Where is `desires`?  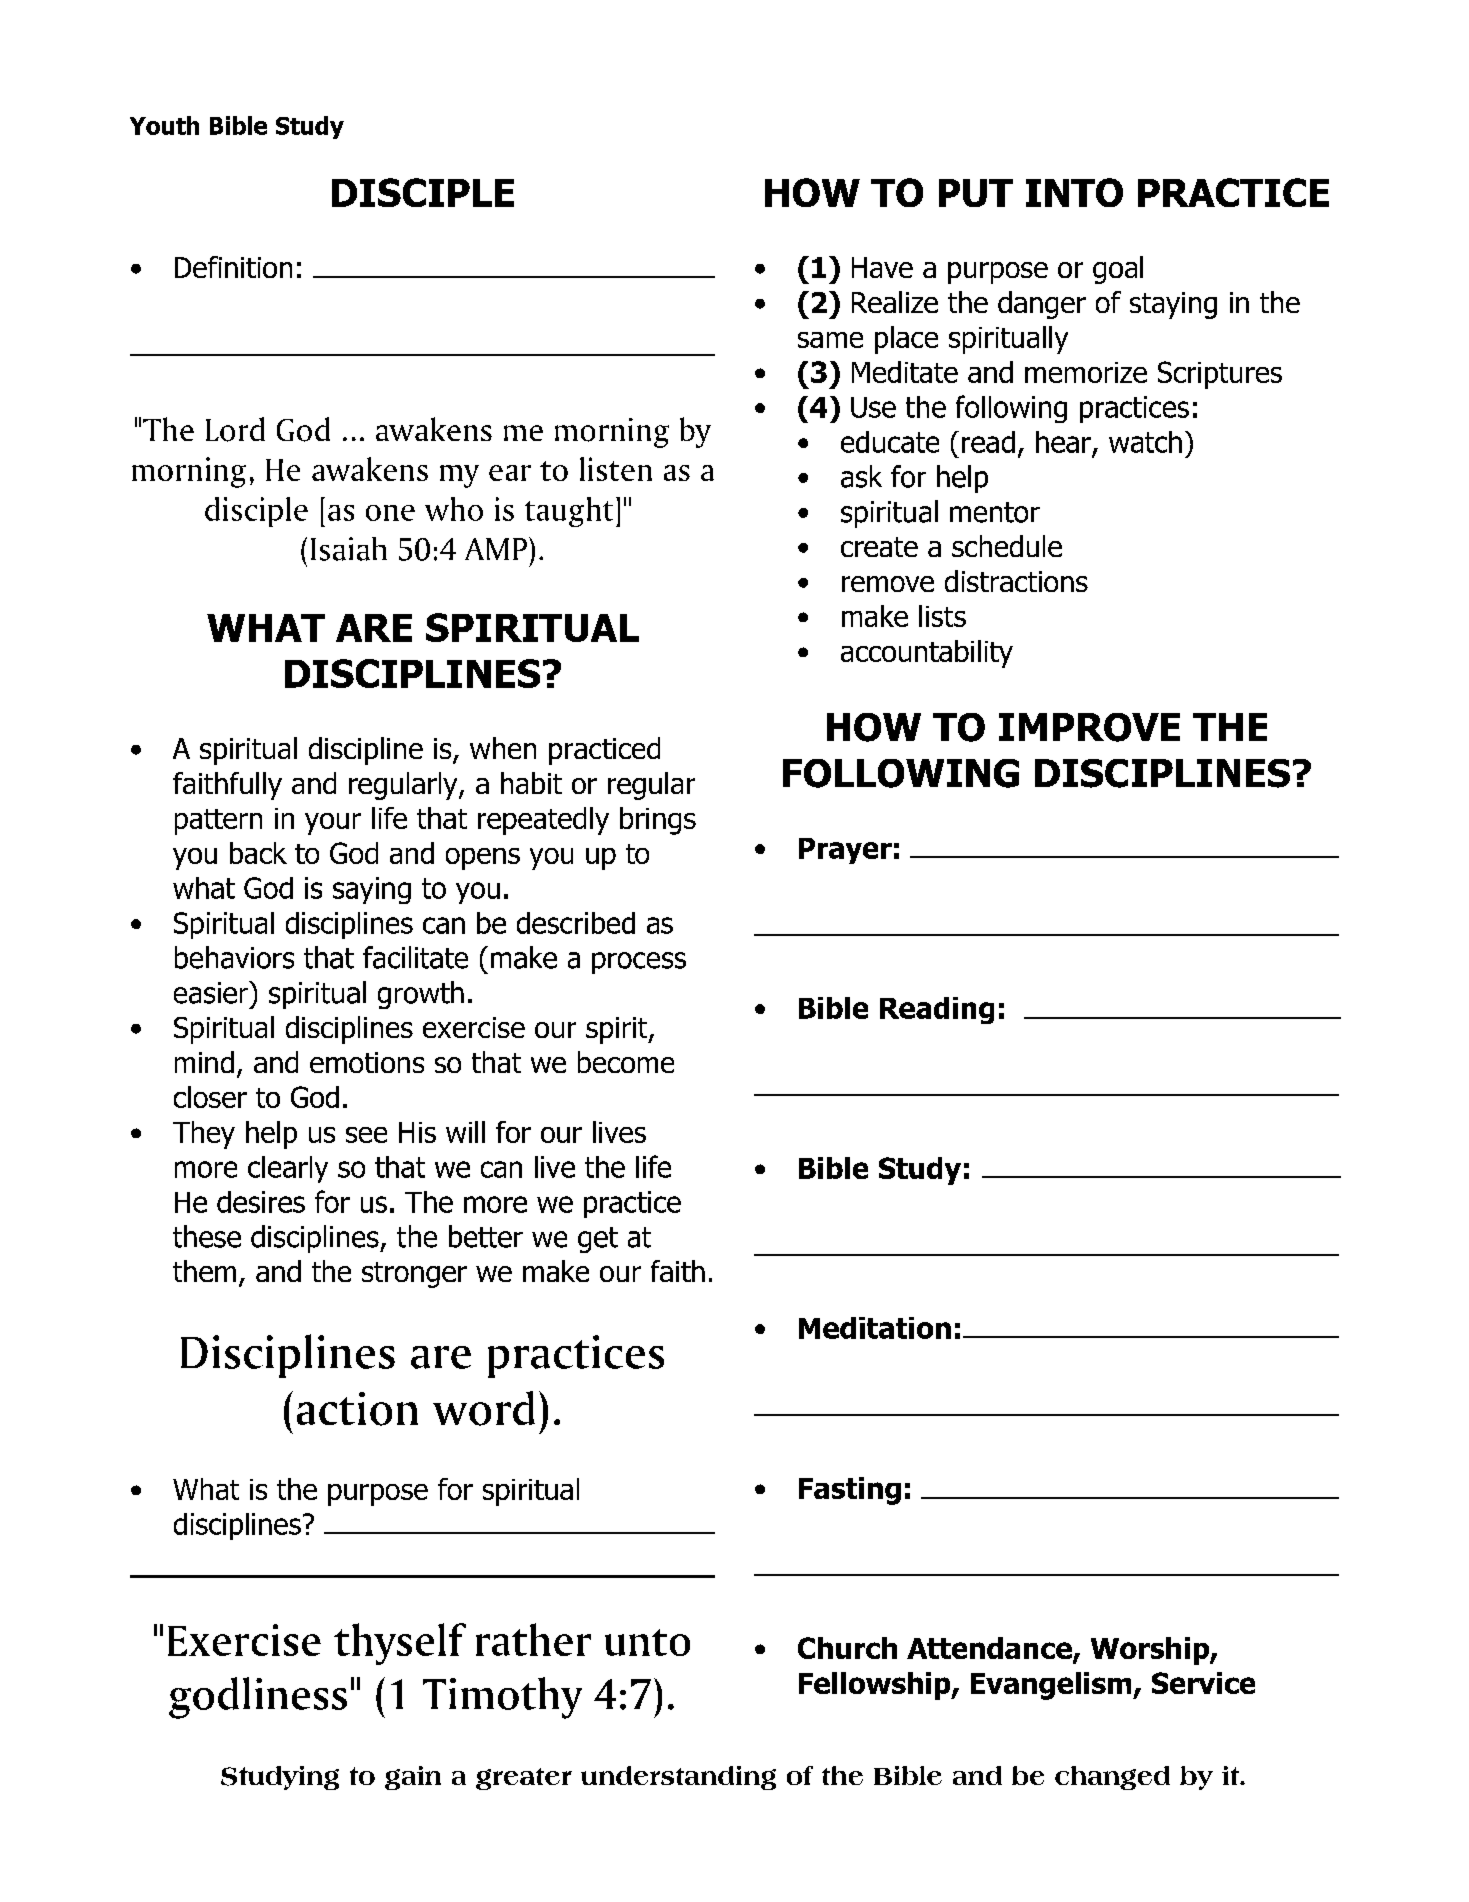 desires is located at coordinates (261, 1202).
